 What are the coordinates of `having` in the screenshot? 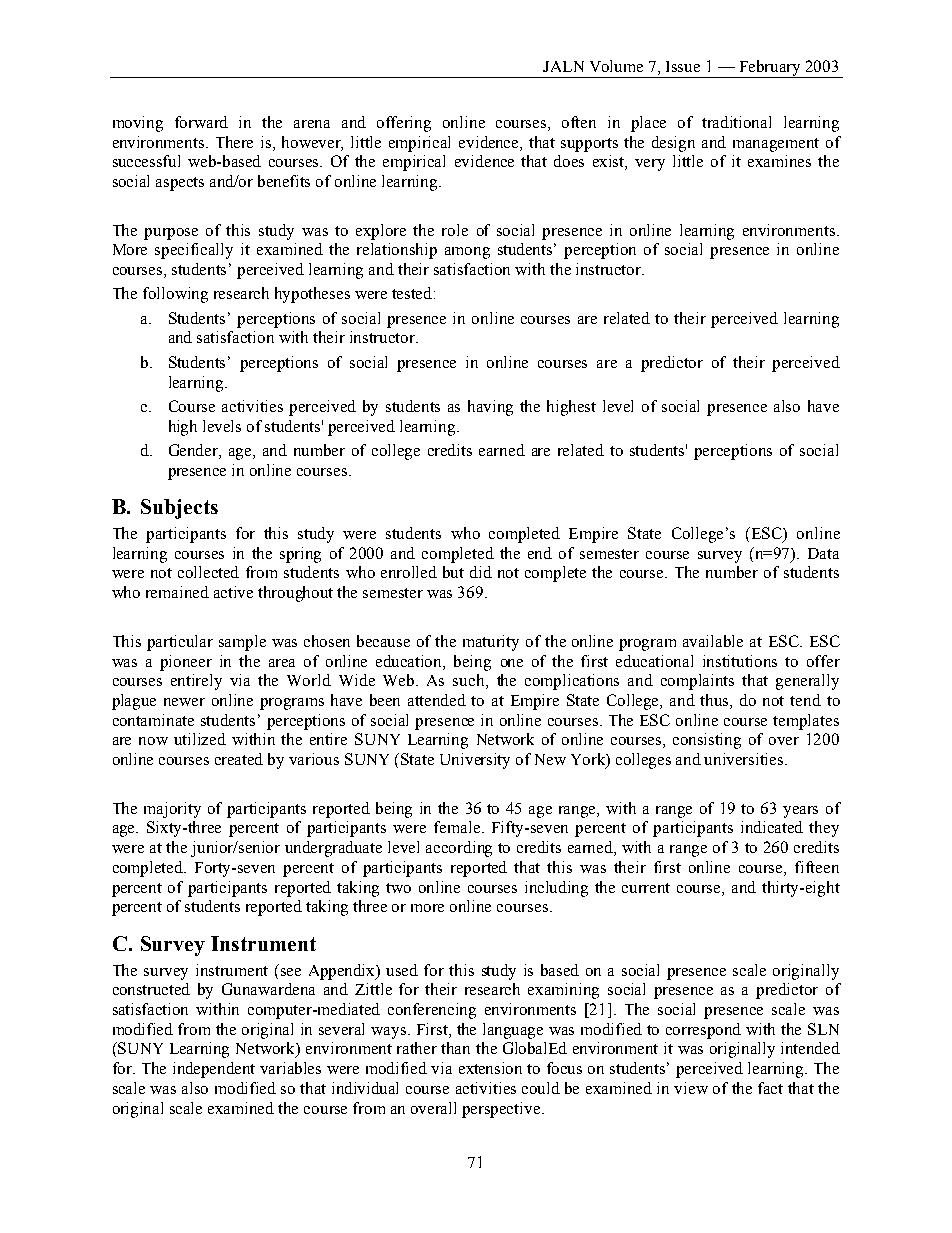 It's located at (490, 408).
